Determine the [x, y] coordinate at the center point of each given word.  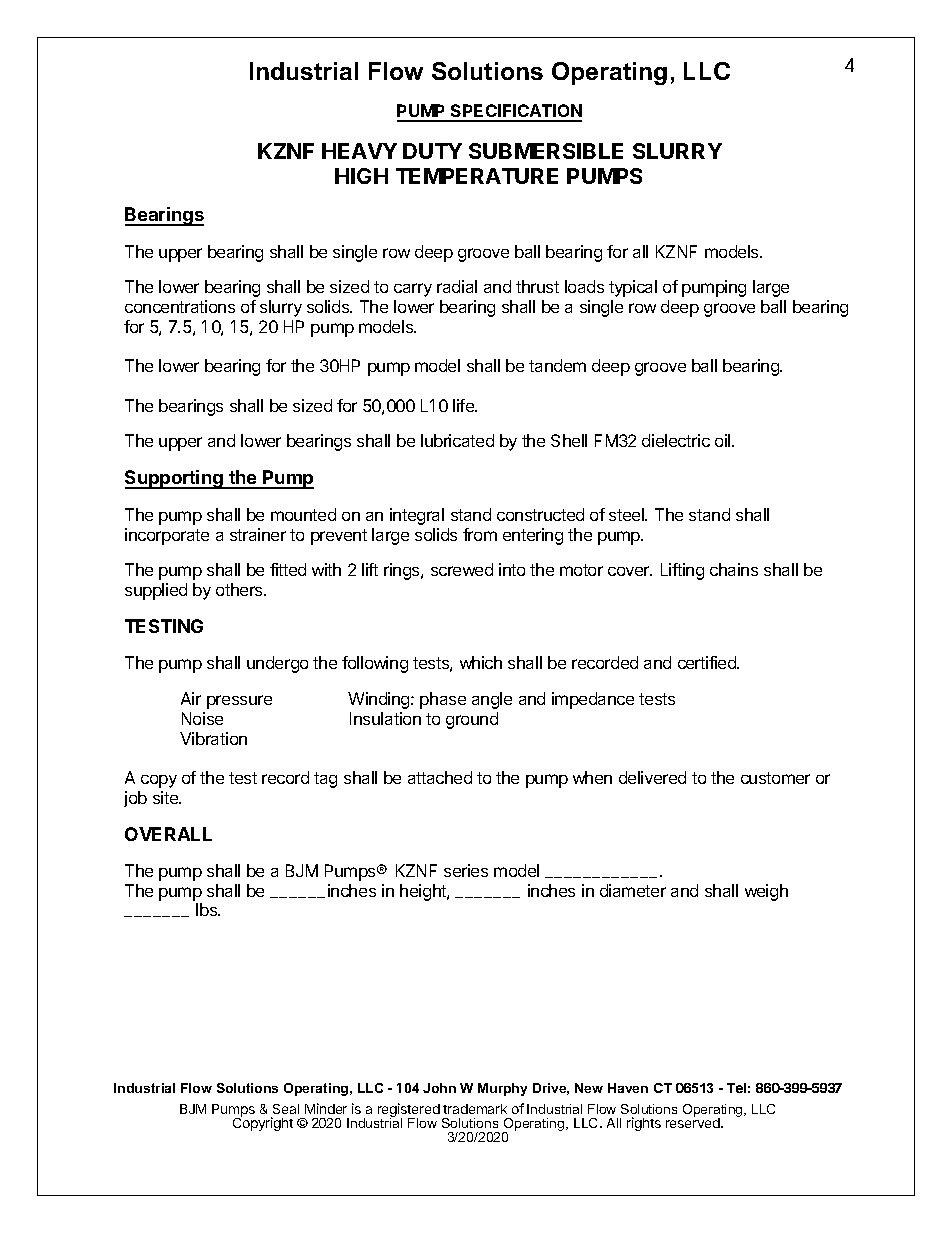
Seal [285, 1111]
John [439, 1088]
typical [633, 288]
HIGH [361, 176]
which [481, 662]
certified [708, 662]
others [240, 589]
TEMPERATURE [477, 176]
